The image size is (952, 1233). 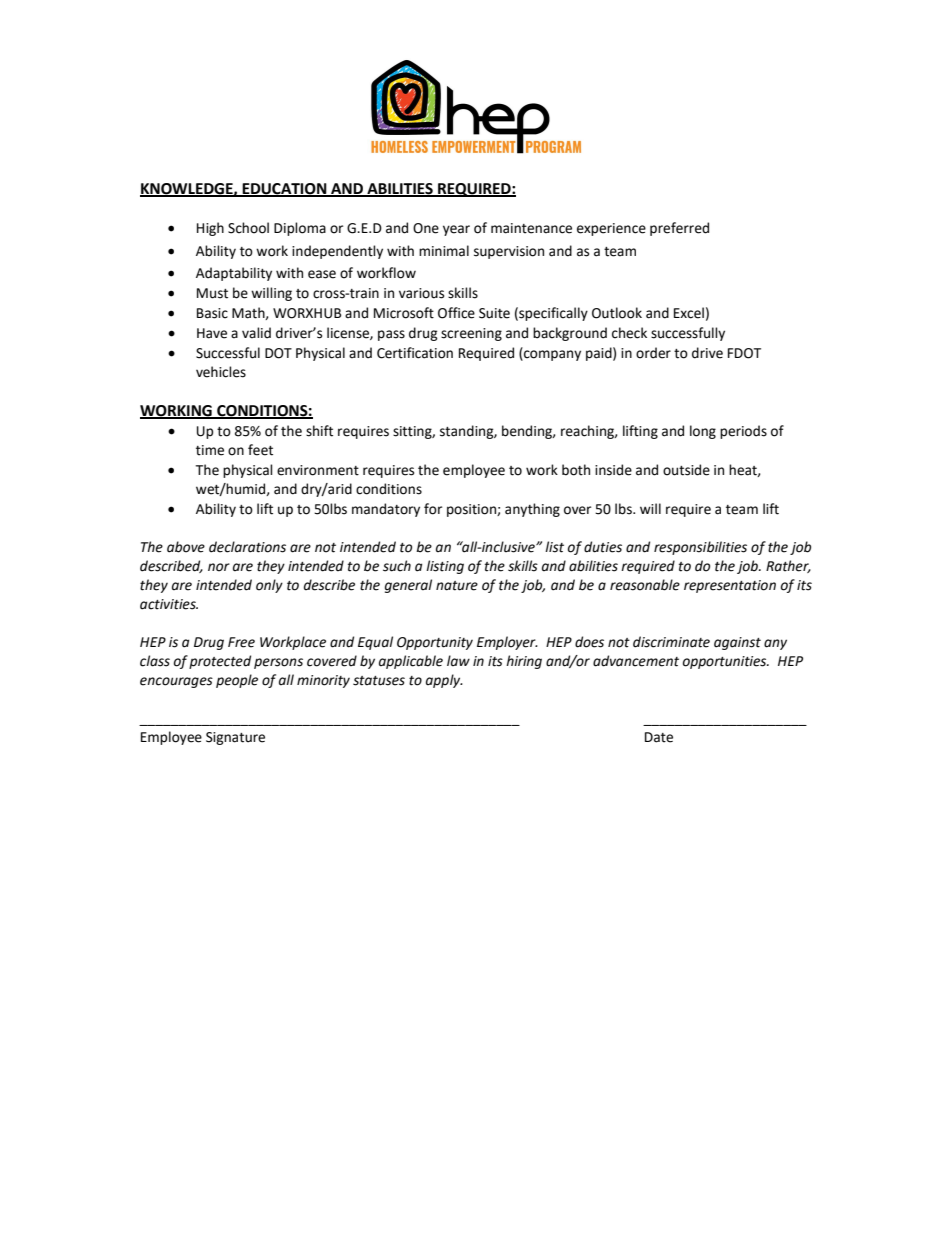 What do you see at coordinates (248, 228) in the document?
I see `School` at bounding box center [248, 228].
